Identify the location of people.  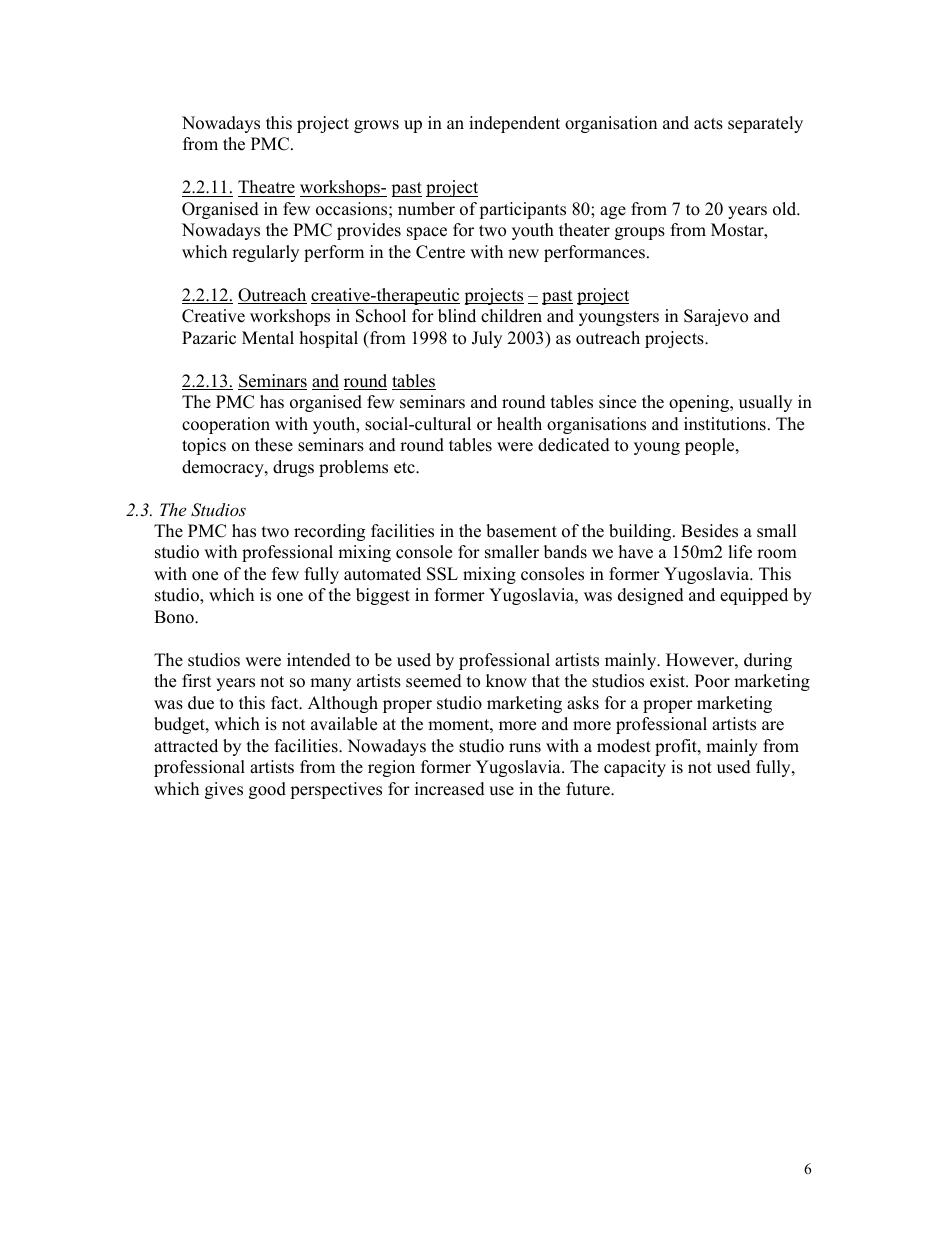
(711, 446).
